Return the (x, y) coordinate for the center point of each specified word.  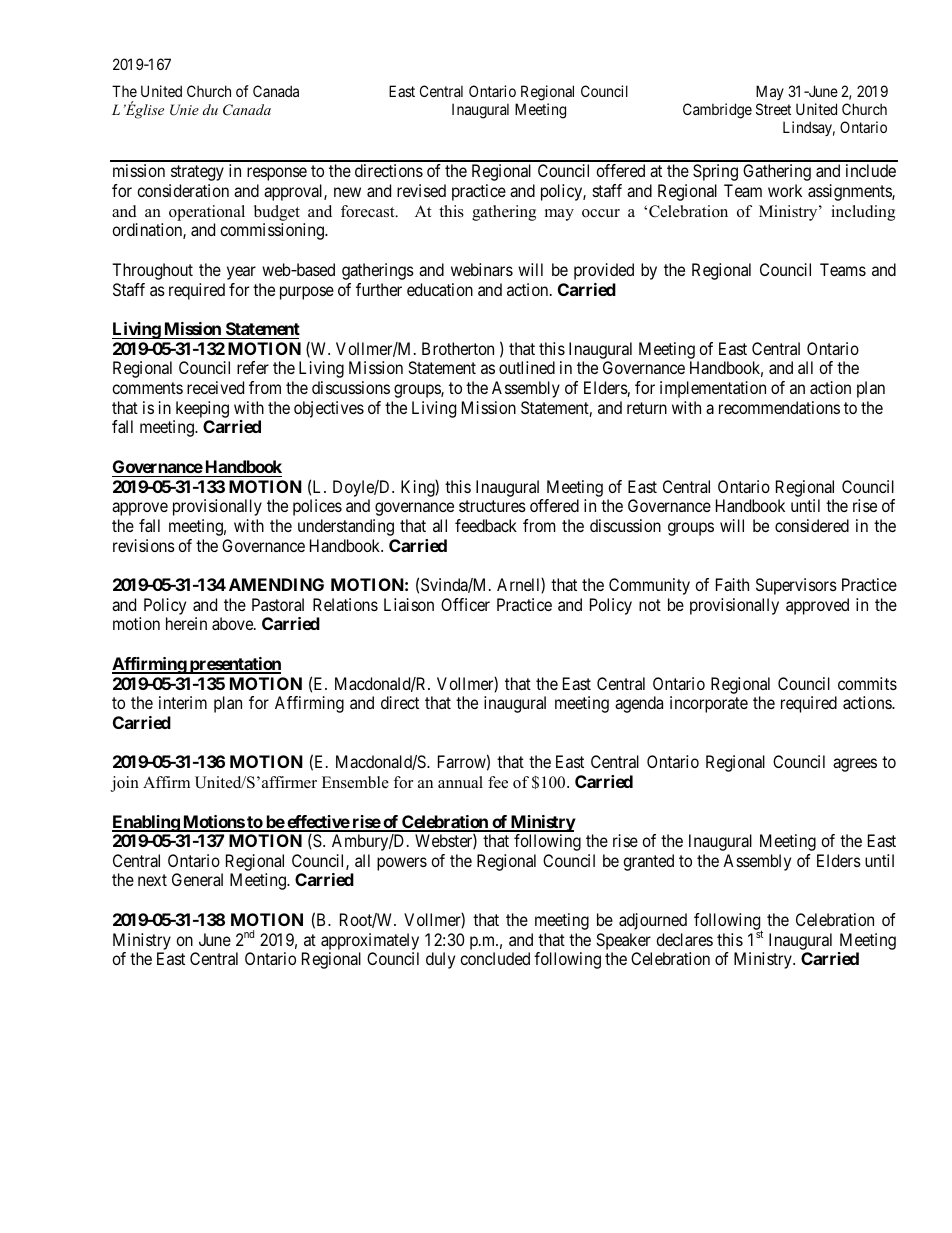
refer (253, 367)
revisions (144, 545)
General (197, 879)
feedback (486, 525)
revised (421, 190)
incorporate (709, 704)
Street (773, 109)
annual (460, 782)
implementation (713, 389)
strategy (197, 173)
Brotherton (458, 348)
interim (183, 702)
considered (812, 525)
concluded (495, 958)
